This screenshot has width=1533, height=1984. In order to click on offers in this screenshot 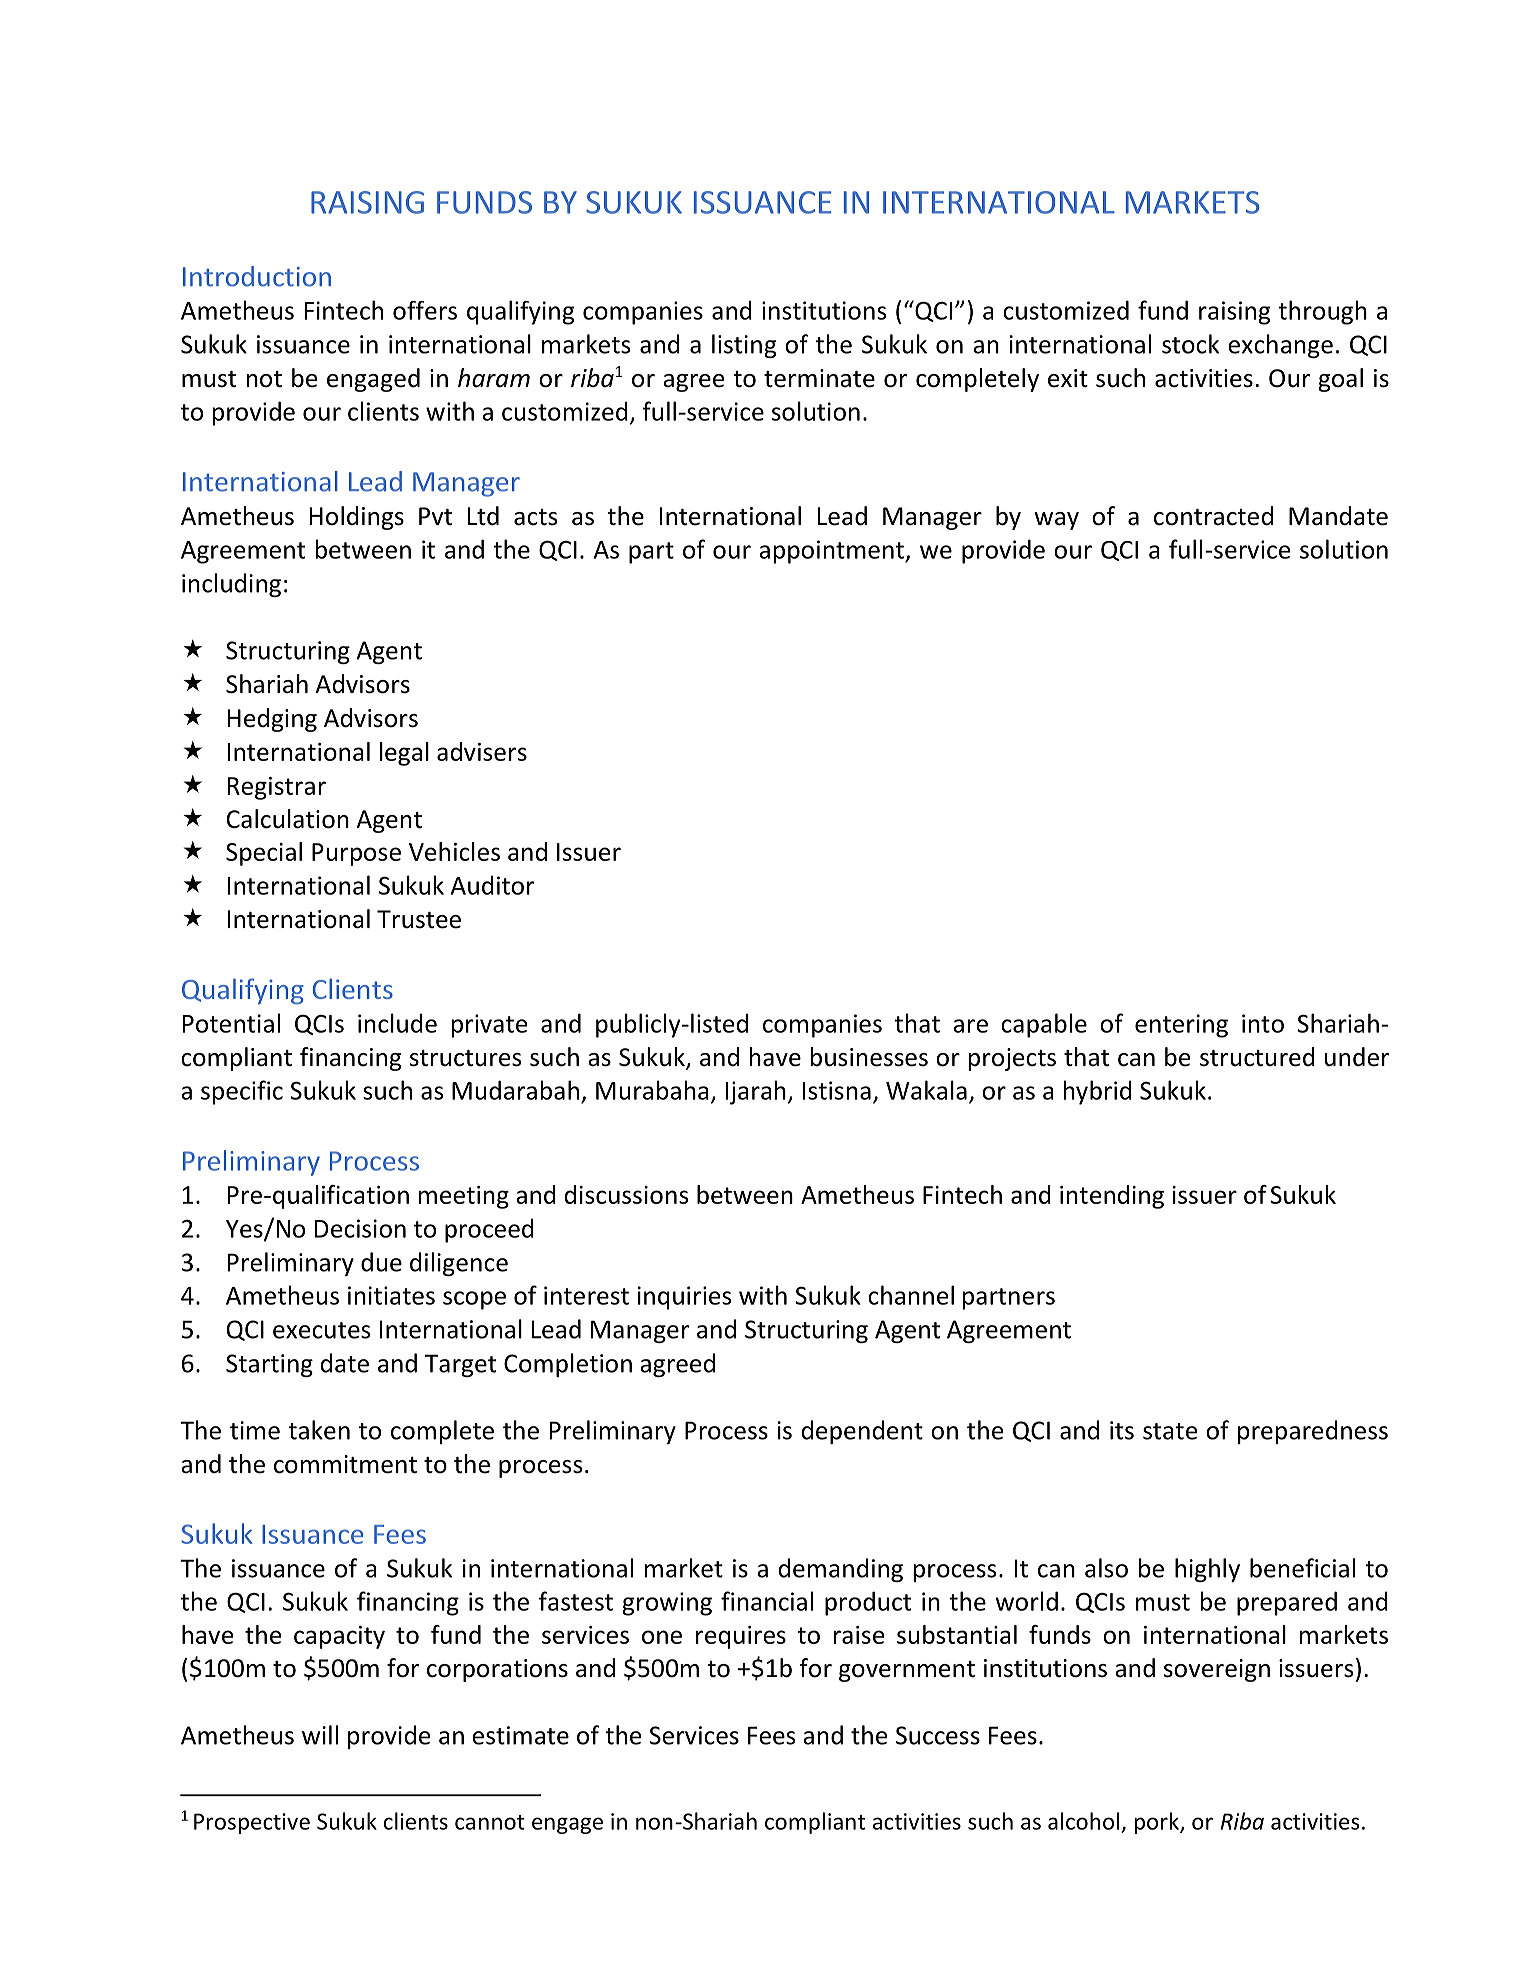, I will do `click(425, 310)`.
